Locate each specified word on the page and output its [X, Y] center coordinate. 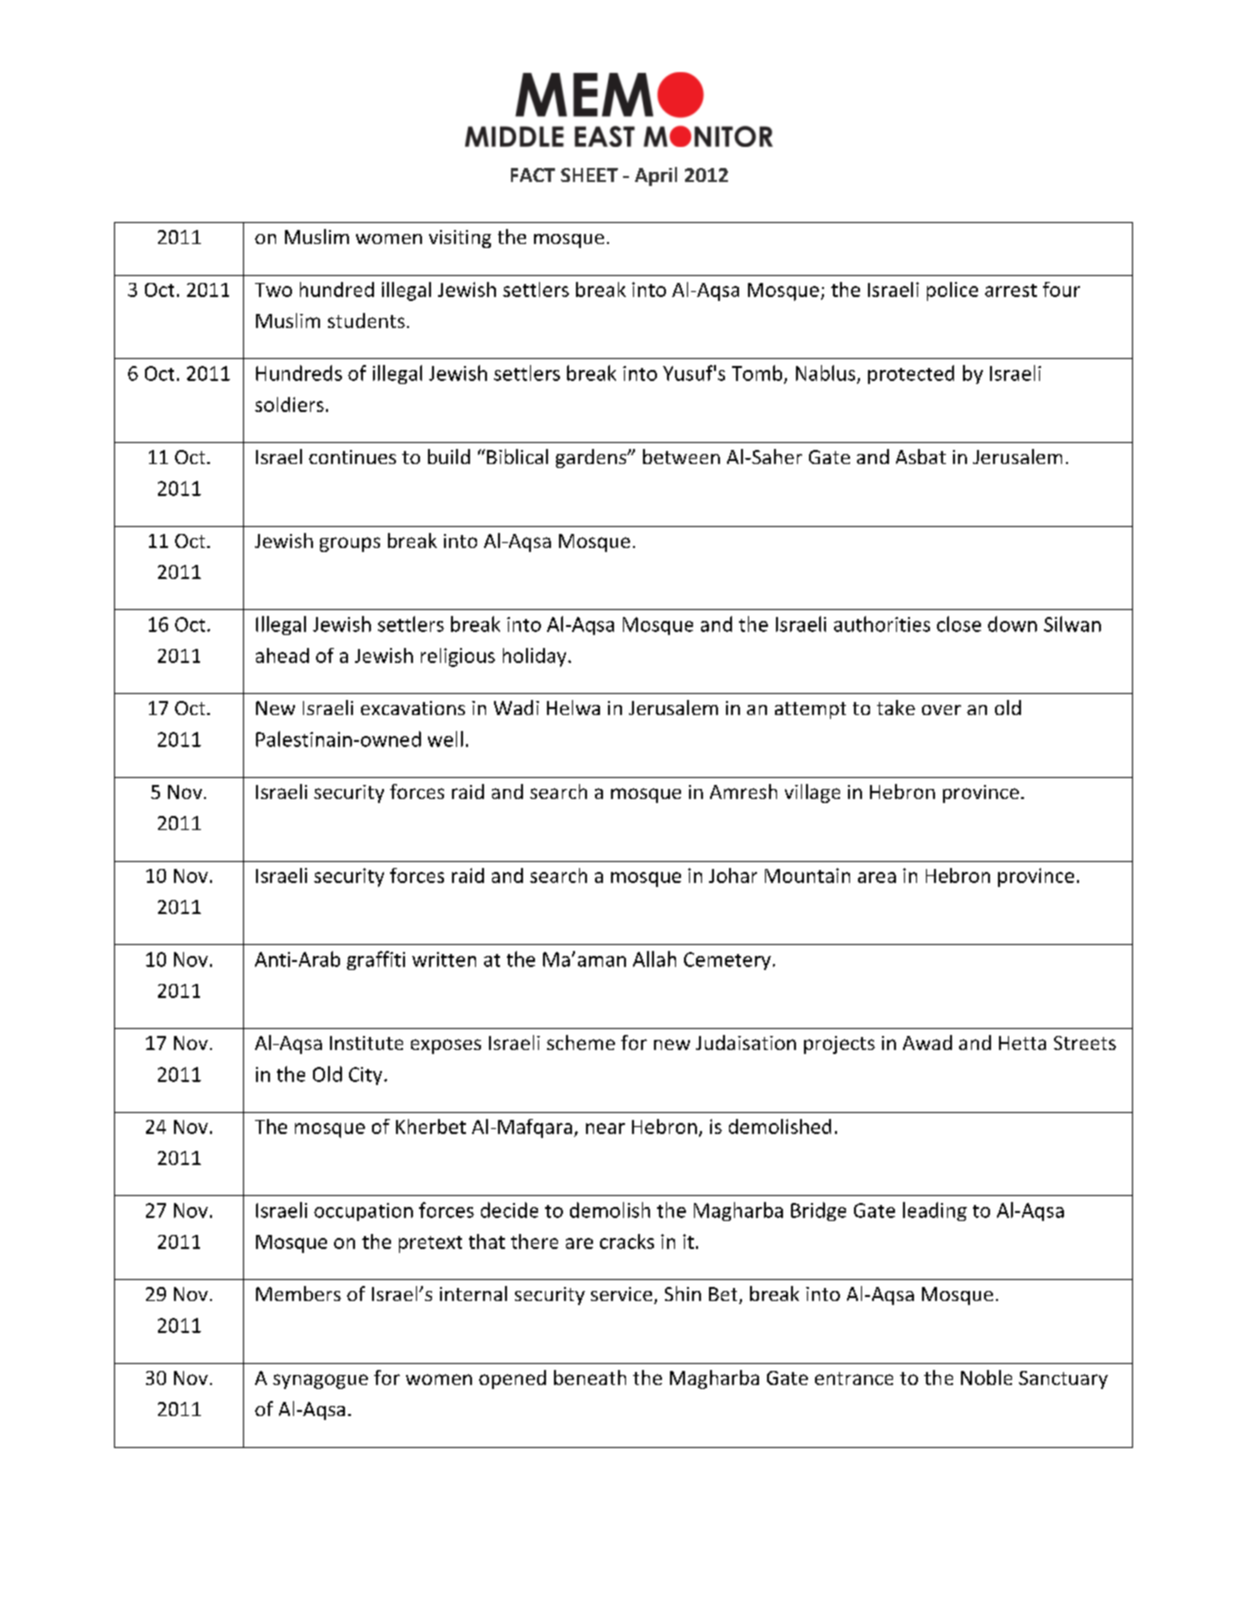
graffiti [376, 960]
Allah [654, 959]
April [656, 176]
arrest [1011, 290]
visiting [460, 239]
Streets [1085, 1043]
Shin [683, 1293]
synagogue [320, 1381]
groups [350, 544]
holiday [536, 657]
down [1012, 624]
